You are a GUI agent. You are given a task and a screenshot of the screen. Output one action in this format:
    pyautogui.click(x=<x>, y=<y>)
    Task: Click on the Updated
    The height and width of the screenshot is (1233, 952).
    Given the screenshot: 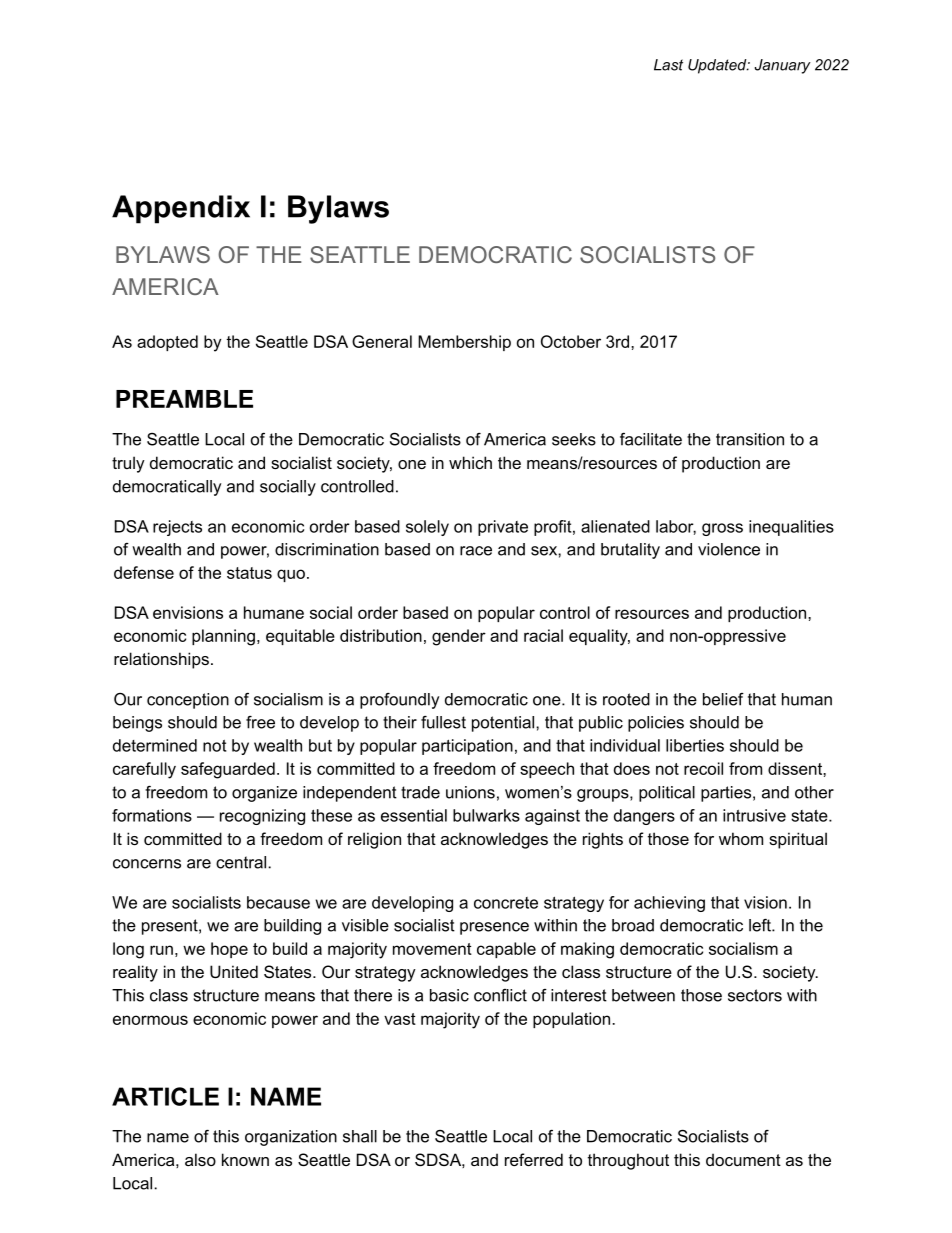 What is the action you would take?
    pyautogui.click(x=718, y=66)
